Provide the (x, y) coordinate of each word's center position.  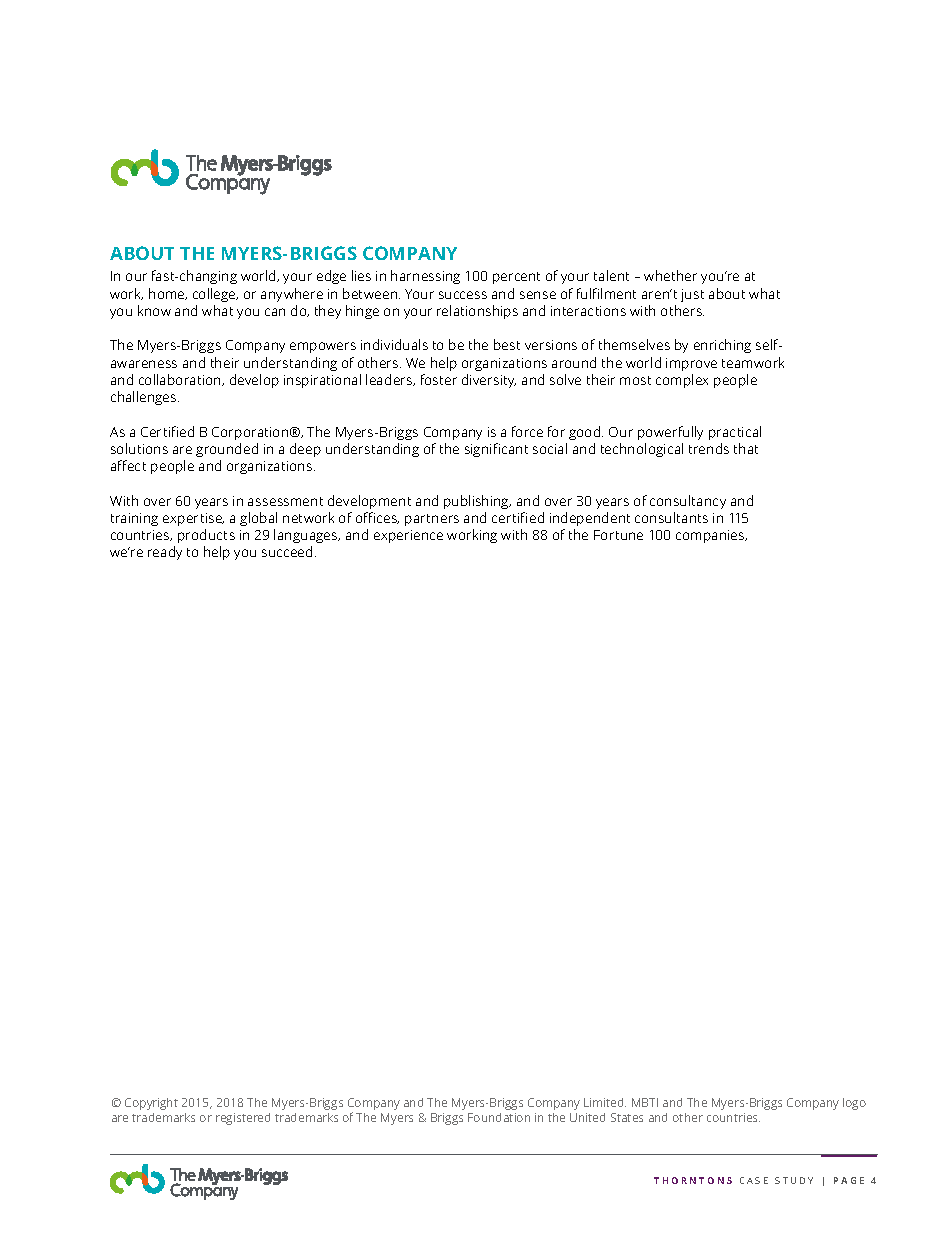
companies (711, 536)
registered (243, 1119)
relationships (477, 312)
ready (165, 553)
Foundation (499, 1117)
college (215, 295)
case (754, 1180)
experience (408, 536)
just (692, 295)
